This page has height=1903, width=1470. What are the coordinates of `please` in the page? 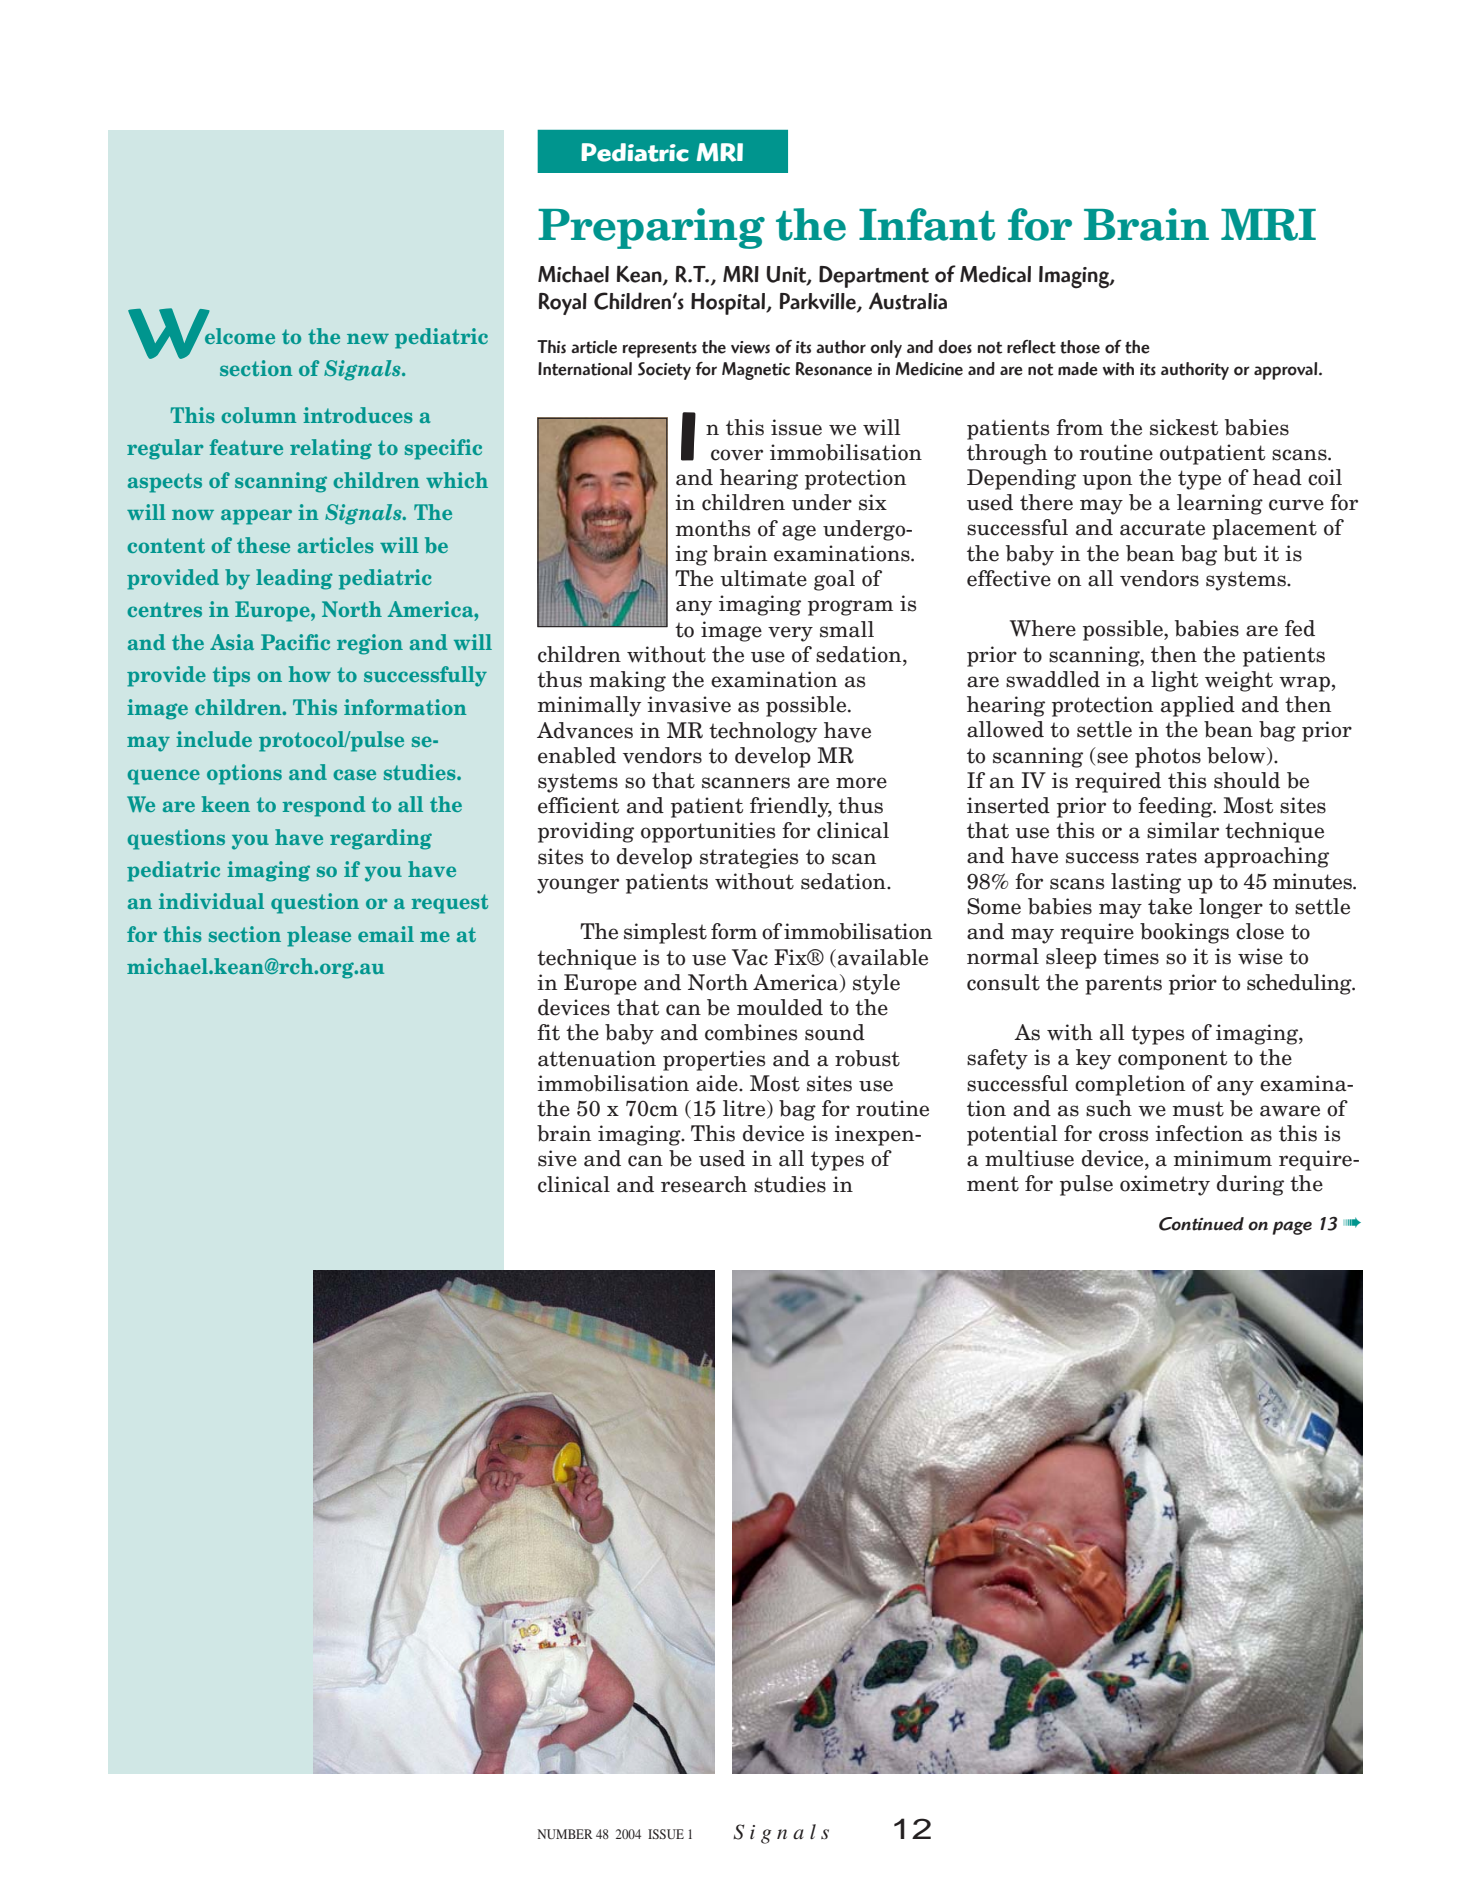 It's located at (319, 936).
